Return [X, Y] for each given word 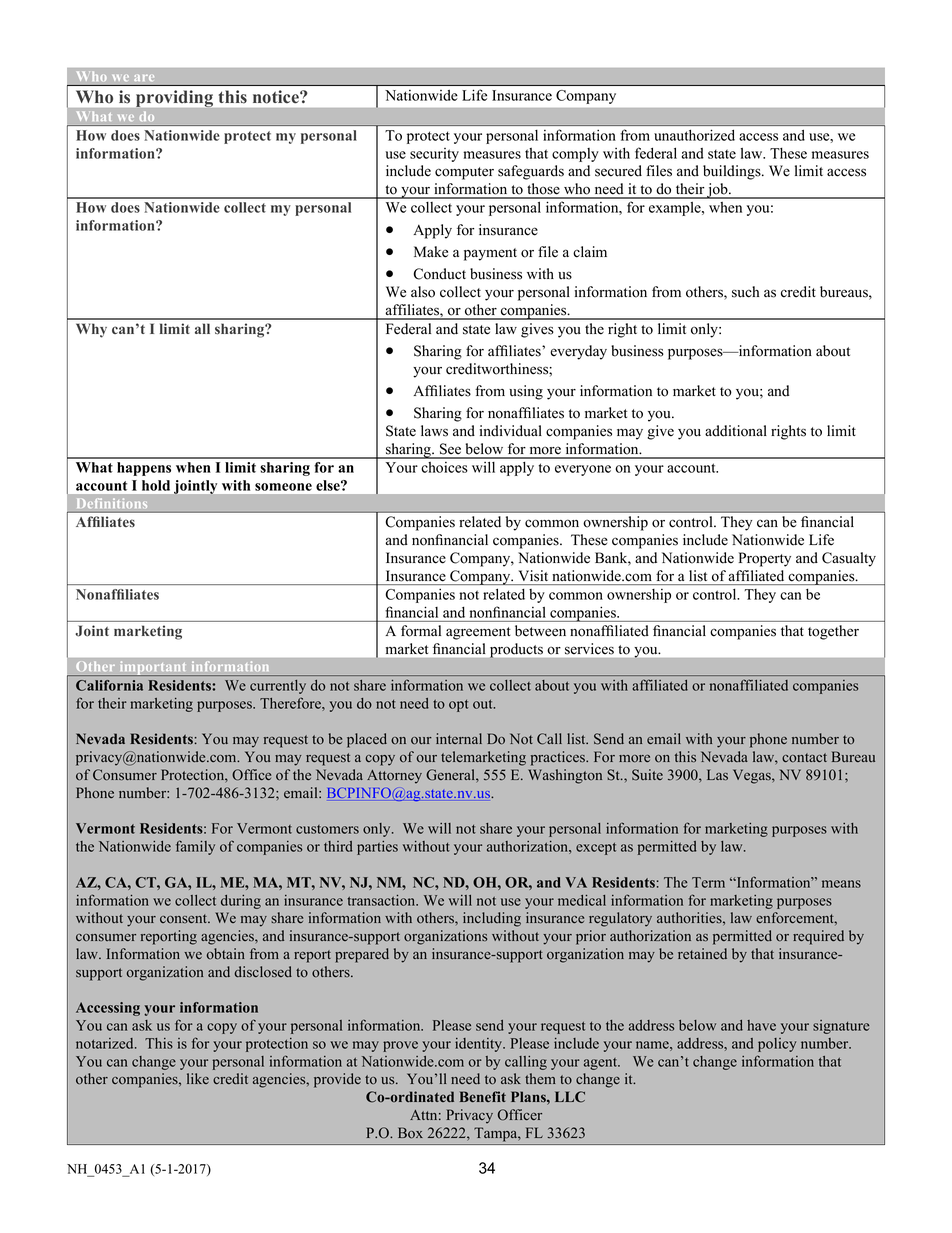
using [526, 392]
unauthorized [694, 135]
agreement [478, 633]
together [833, 632]
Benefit [483, 1096]
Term [708, 882]
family [195, 847]
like [198, 1078]
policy [777, 1045]
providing [175, 99]
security [434, 155]
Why [91, 330]
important [153, 668]
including [492, 919]
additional [736, 431]
